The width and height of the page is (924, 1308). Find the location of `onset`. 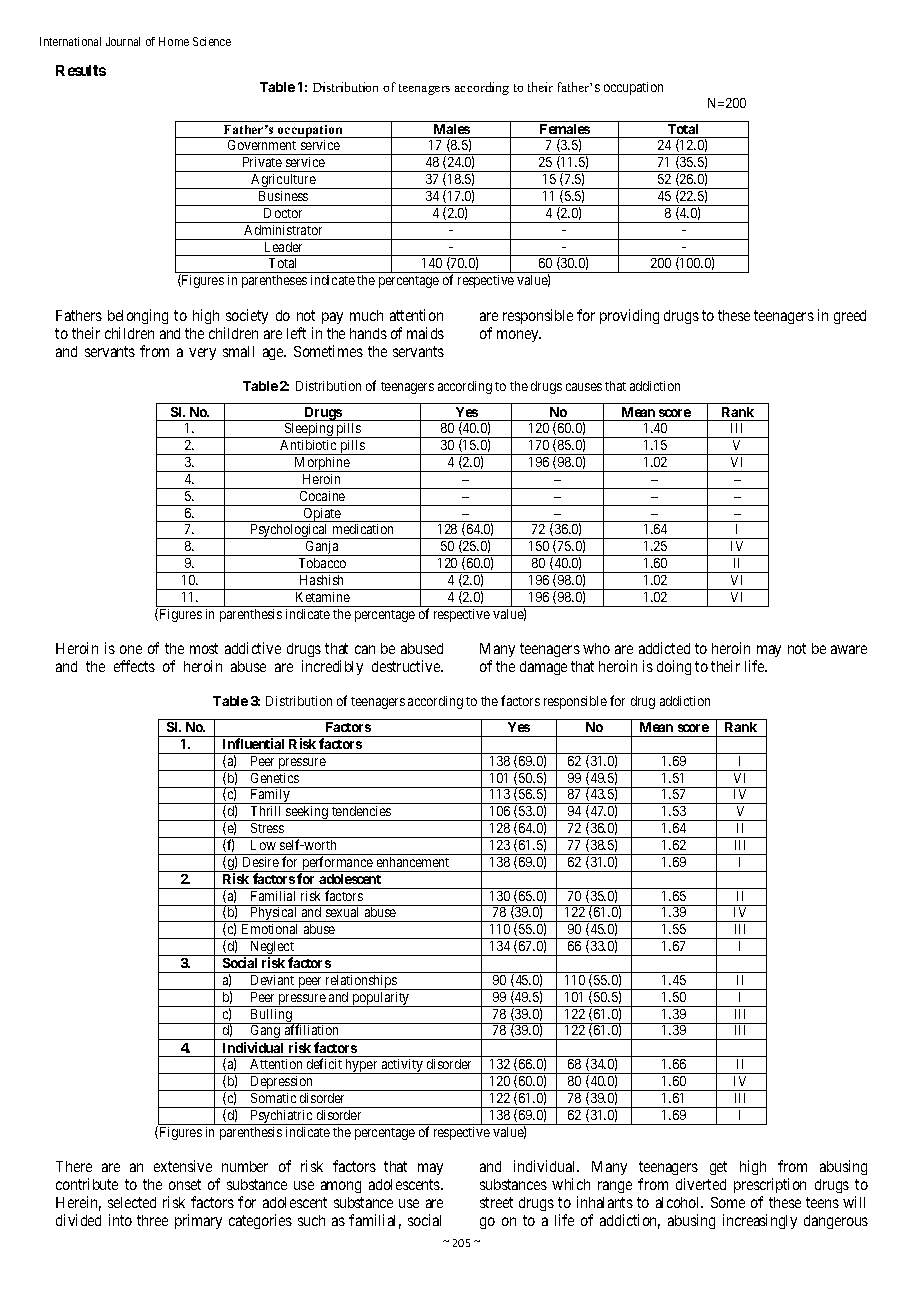

onset is located at coordinates (185, 1184).
